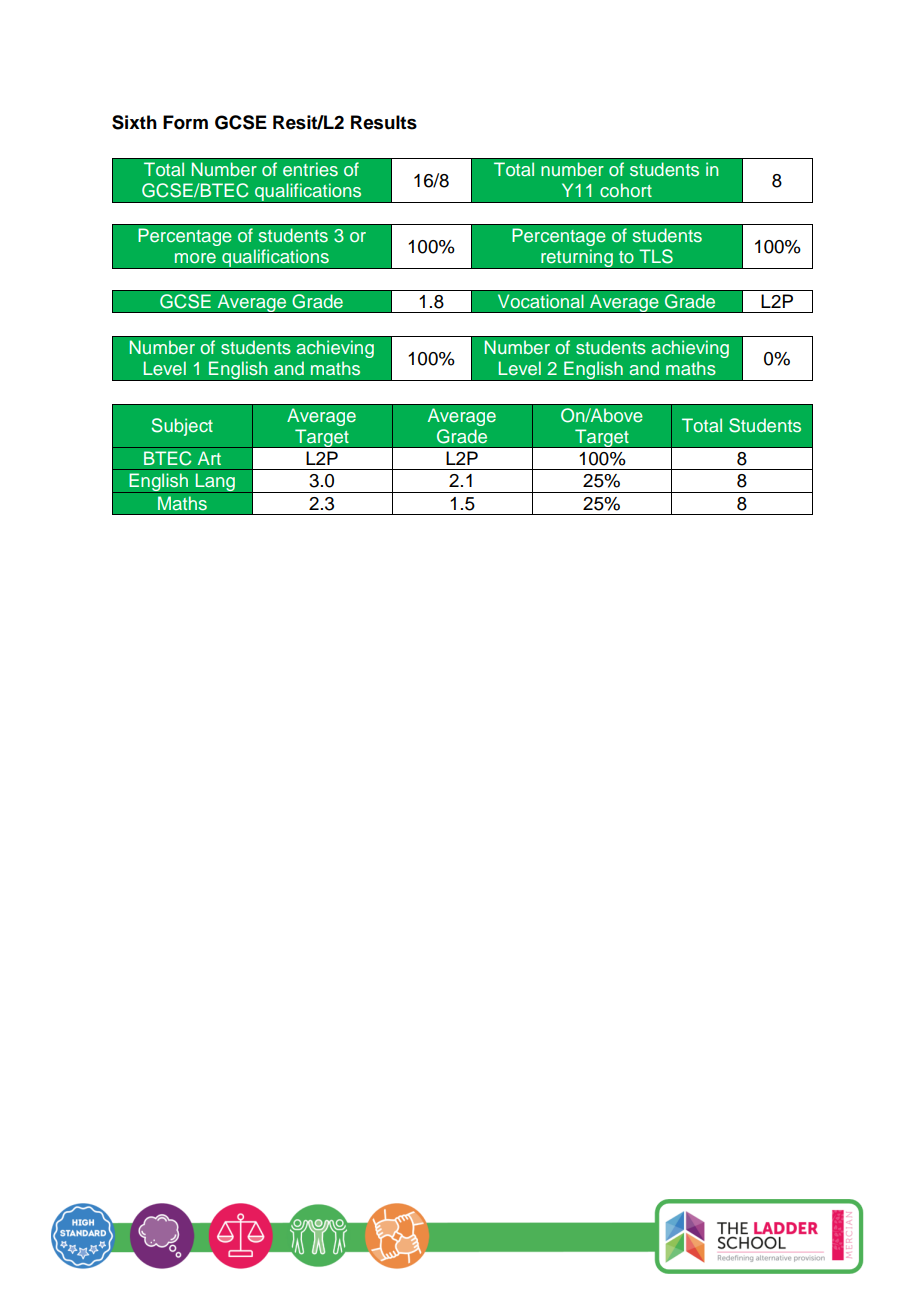 The image size is (924, 1308). What do you see at coordinates (215, 483) in the screenshot?
I see `Lang` at bounding box center [215, 483].
